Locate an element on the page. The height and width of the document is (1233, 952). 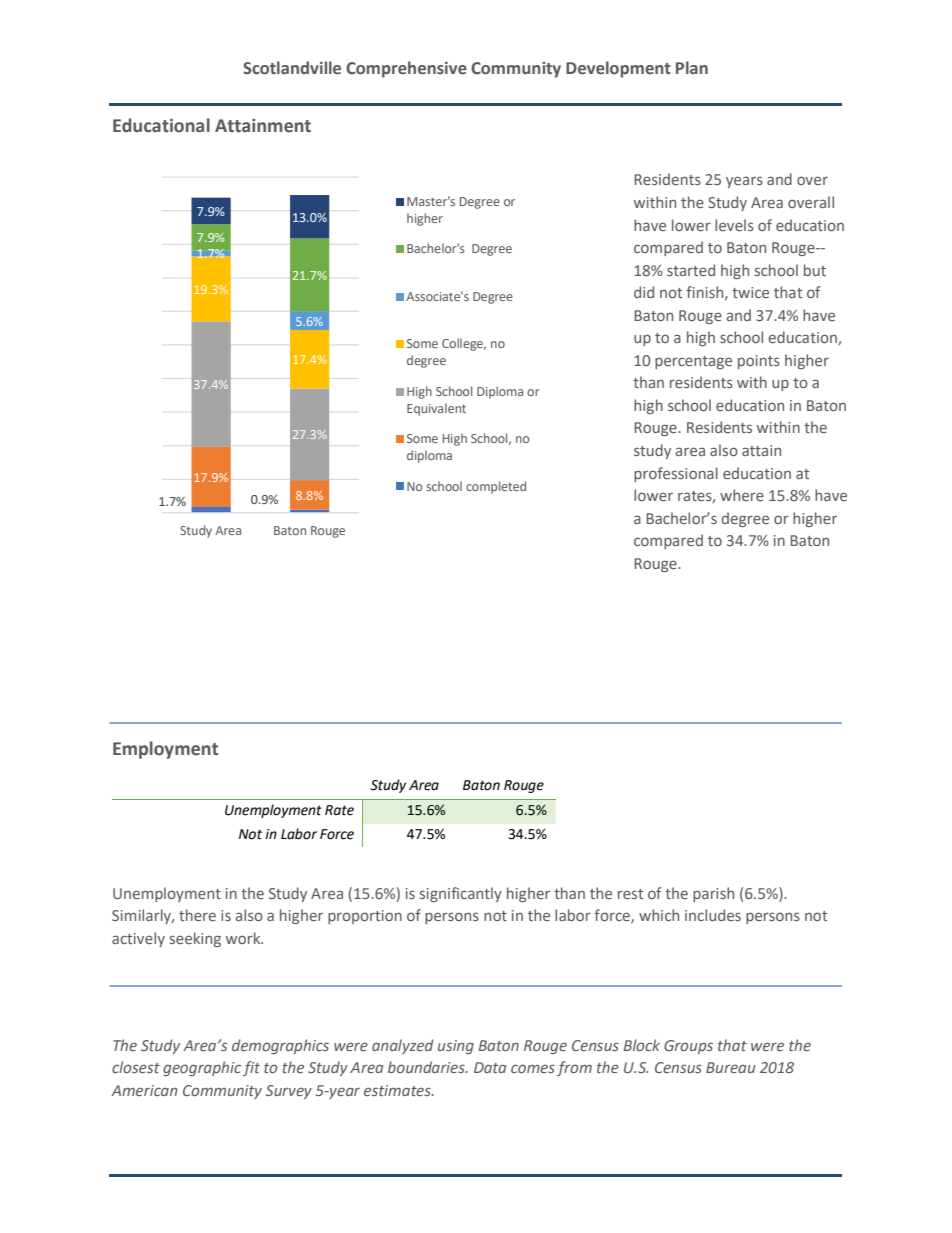
Plan is located at coordinates (692, 67).
